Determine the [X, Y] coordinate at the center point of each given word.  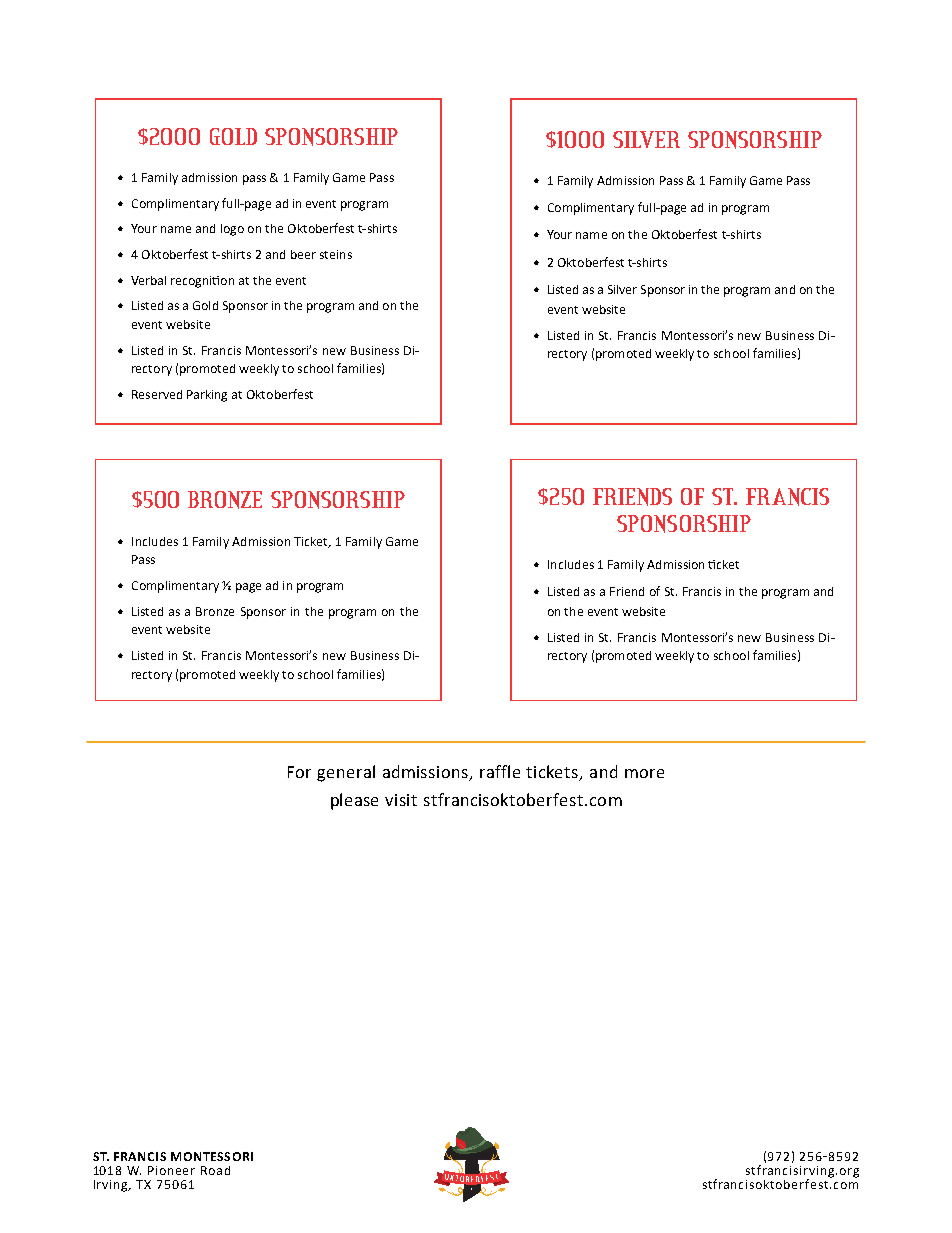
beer [303, 254]
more [644, 773]
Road [215, 1170]
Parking [207, 396]
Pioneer [171, 1170]
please [354, 801]
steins [336, 254]
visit [401, 800]
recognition [202, 282]
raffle [500, 771]
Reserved [157, 394]
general [346, 773]
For [299, 772]
